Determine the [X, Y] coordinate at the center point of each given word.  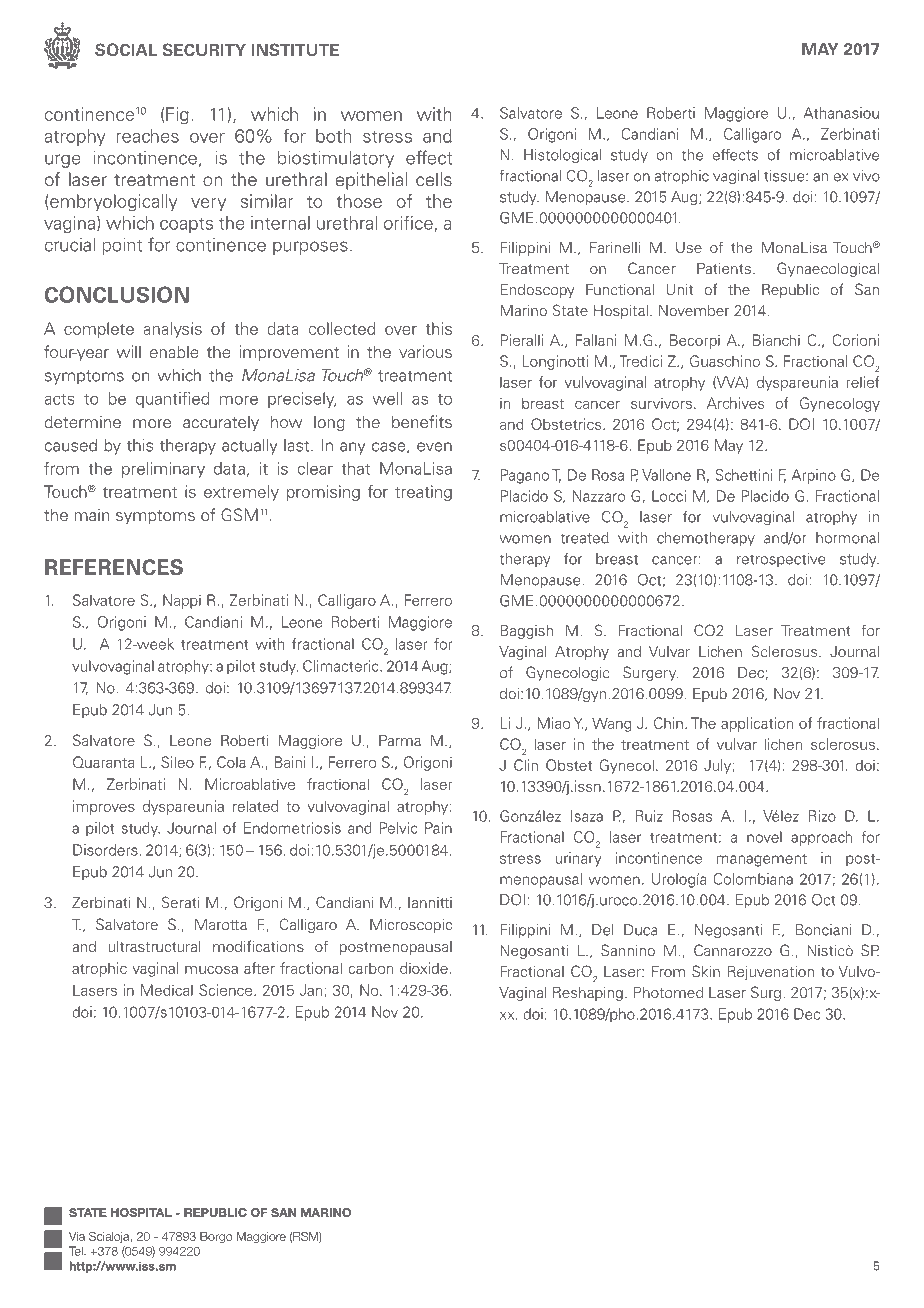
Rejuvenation [771, 973]
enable [174, 351]
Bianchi [776, 340]
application [757, 724]
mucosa [211, 969]
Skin [706, 971]
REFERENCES [114, 567]
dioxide [424, 968]
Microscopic [411, 926]
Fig [177, 116]
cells [434, 179]
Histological [562, 156]
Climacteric [342, 666]
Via [77, 1236]
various [425, 351]
